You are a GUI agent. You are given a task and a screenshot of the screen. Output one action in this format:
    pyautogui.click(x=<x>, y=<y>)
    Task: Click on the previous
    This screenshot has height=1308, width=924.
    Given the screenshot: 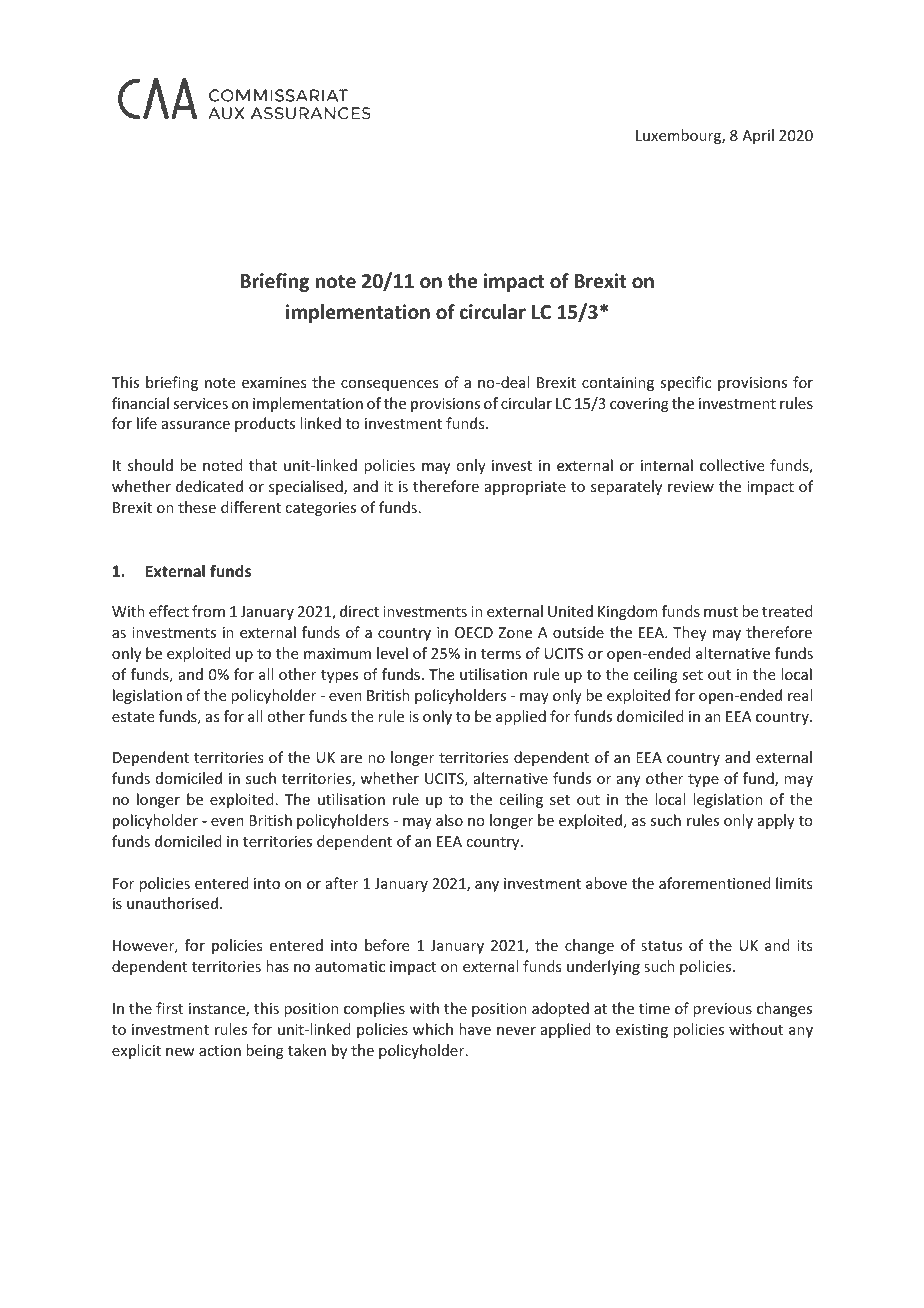 What is the action you would take?
    pyautogui.click(x=722, y=1010)
